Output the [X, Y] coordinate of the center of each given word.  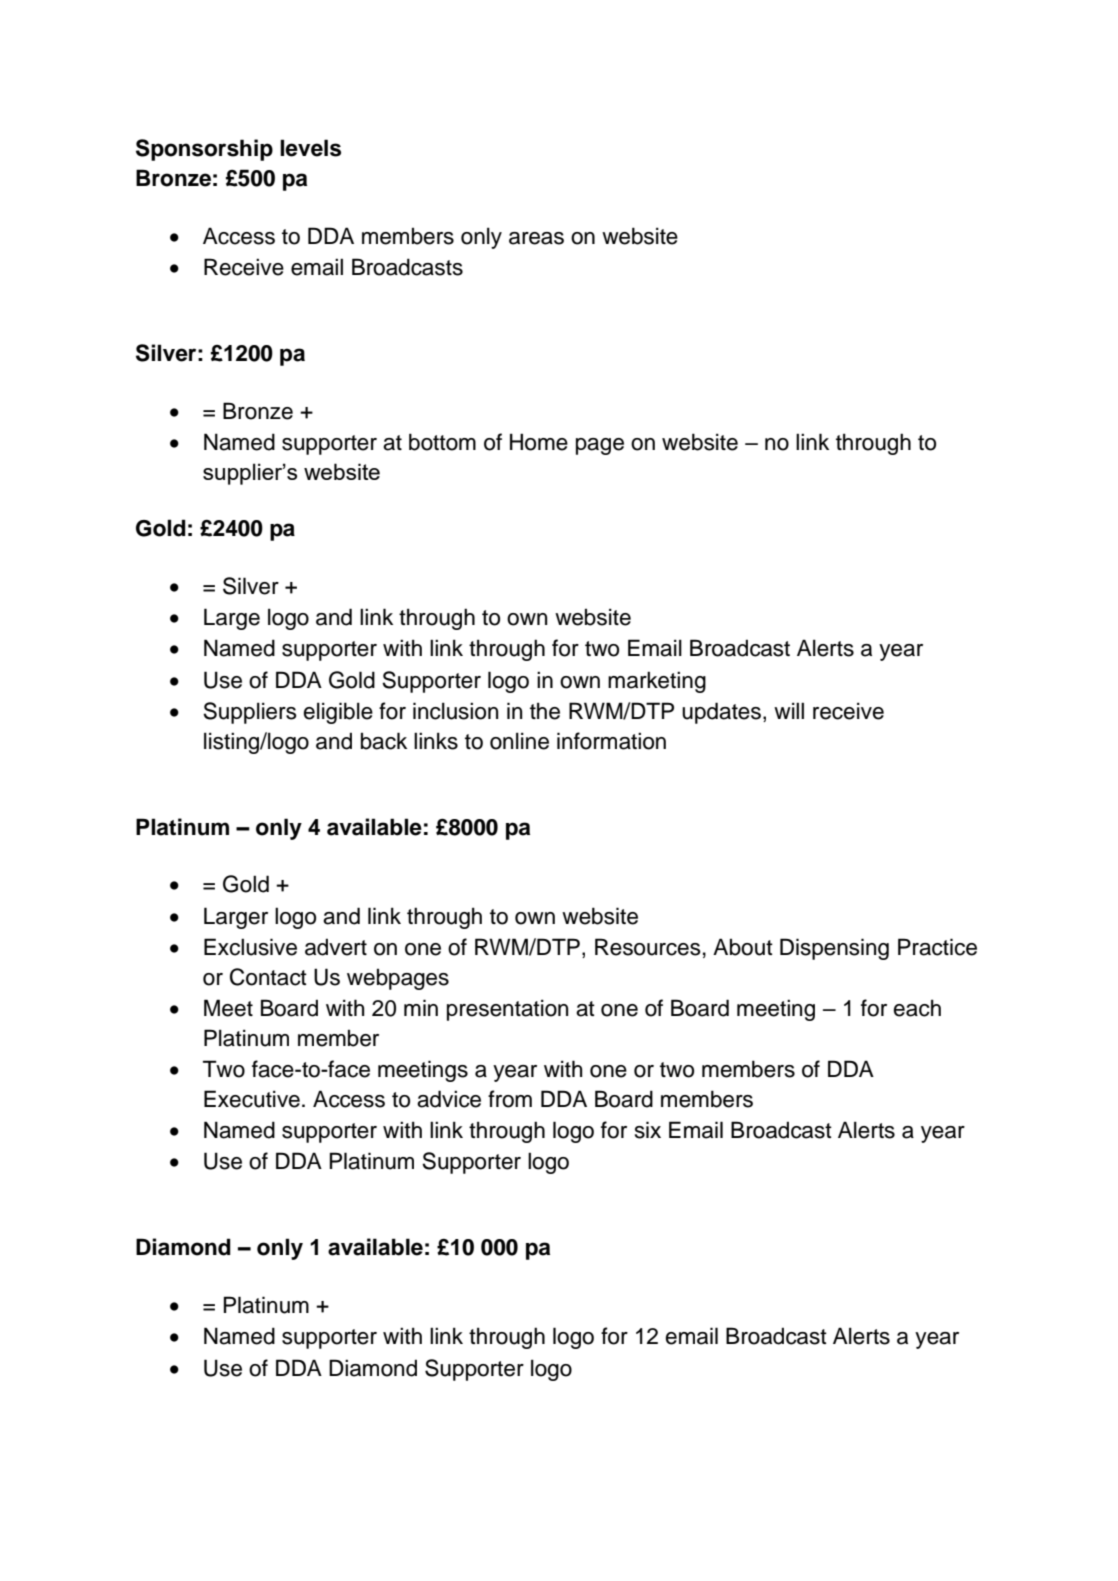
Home [539, 442]
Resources [648, 947]
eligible [338, 713]
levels [310, 148]
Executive [252, 1099]
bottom [442, 442]
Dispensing [834, 949]
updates [721, 713]
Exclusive [250, 947]
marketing [657, 682]
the [545, 711]
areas [536, 238]
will [789, 710]
